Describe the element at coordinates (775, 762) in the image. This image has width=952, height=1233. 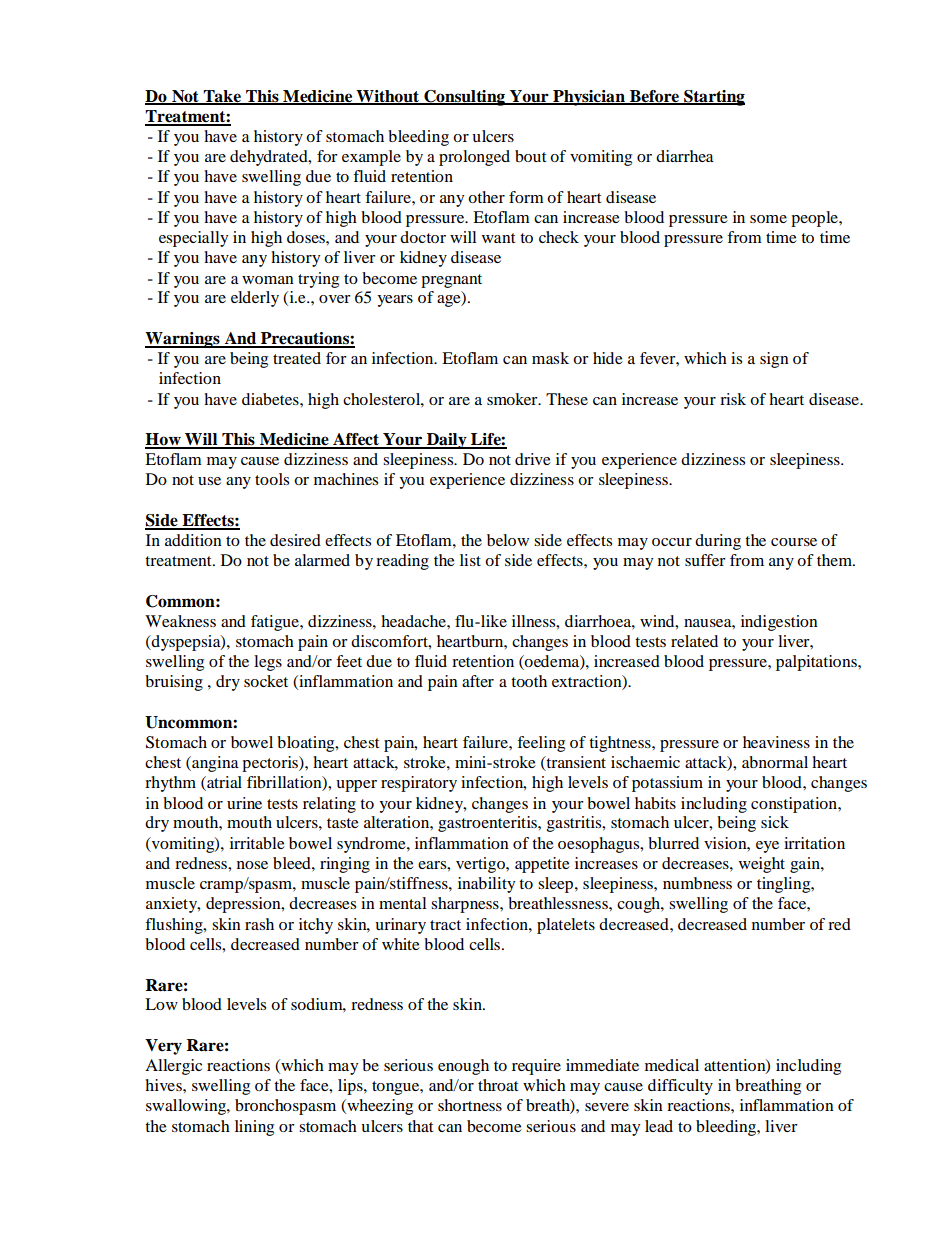
I see `abnormal` at that location.
